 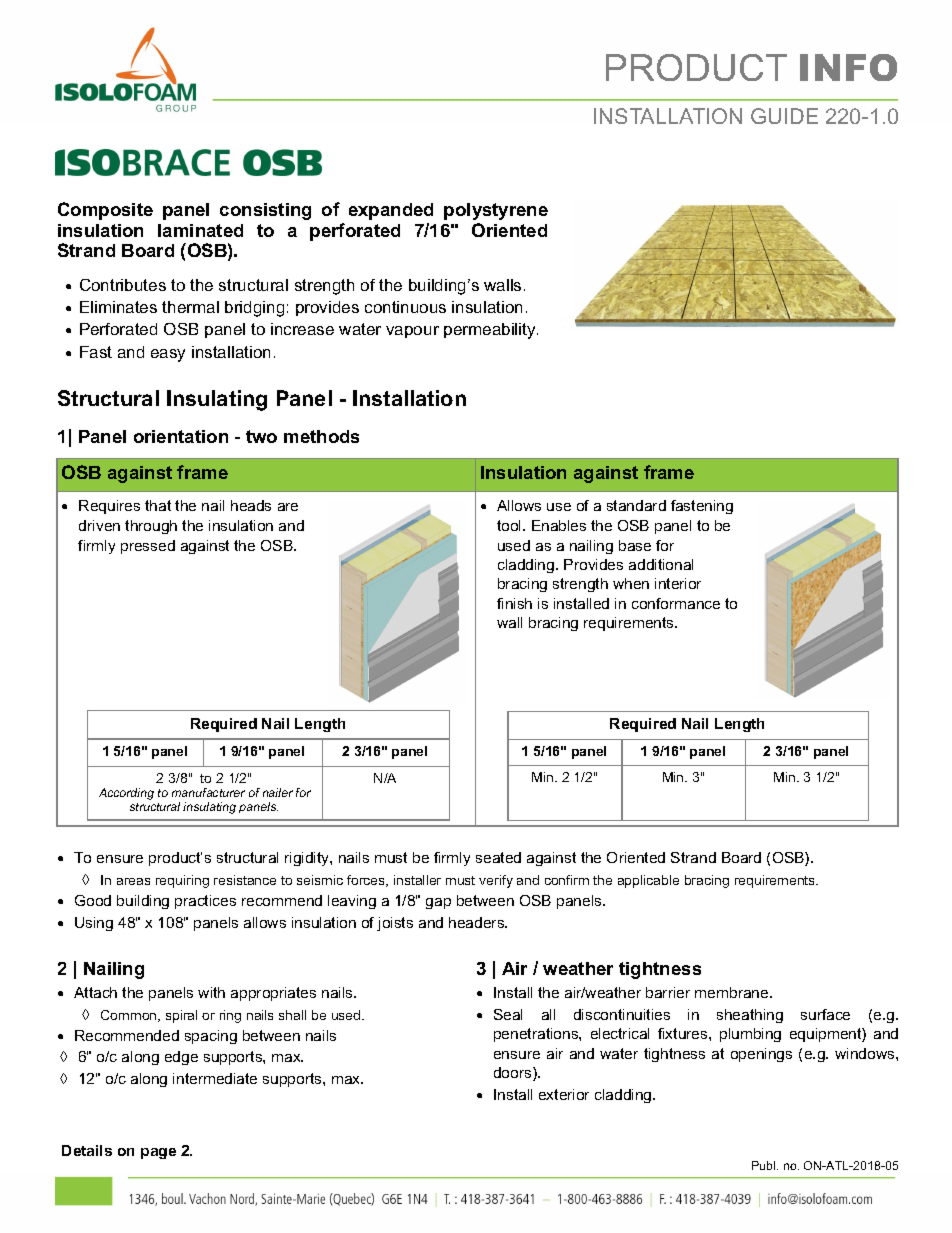 What do you see at coordinates (158, 1153) in the document?
I see `page` at bounding box center [158, 1153].
